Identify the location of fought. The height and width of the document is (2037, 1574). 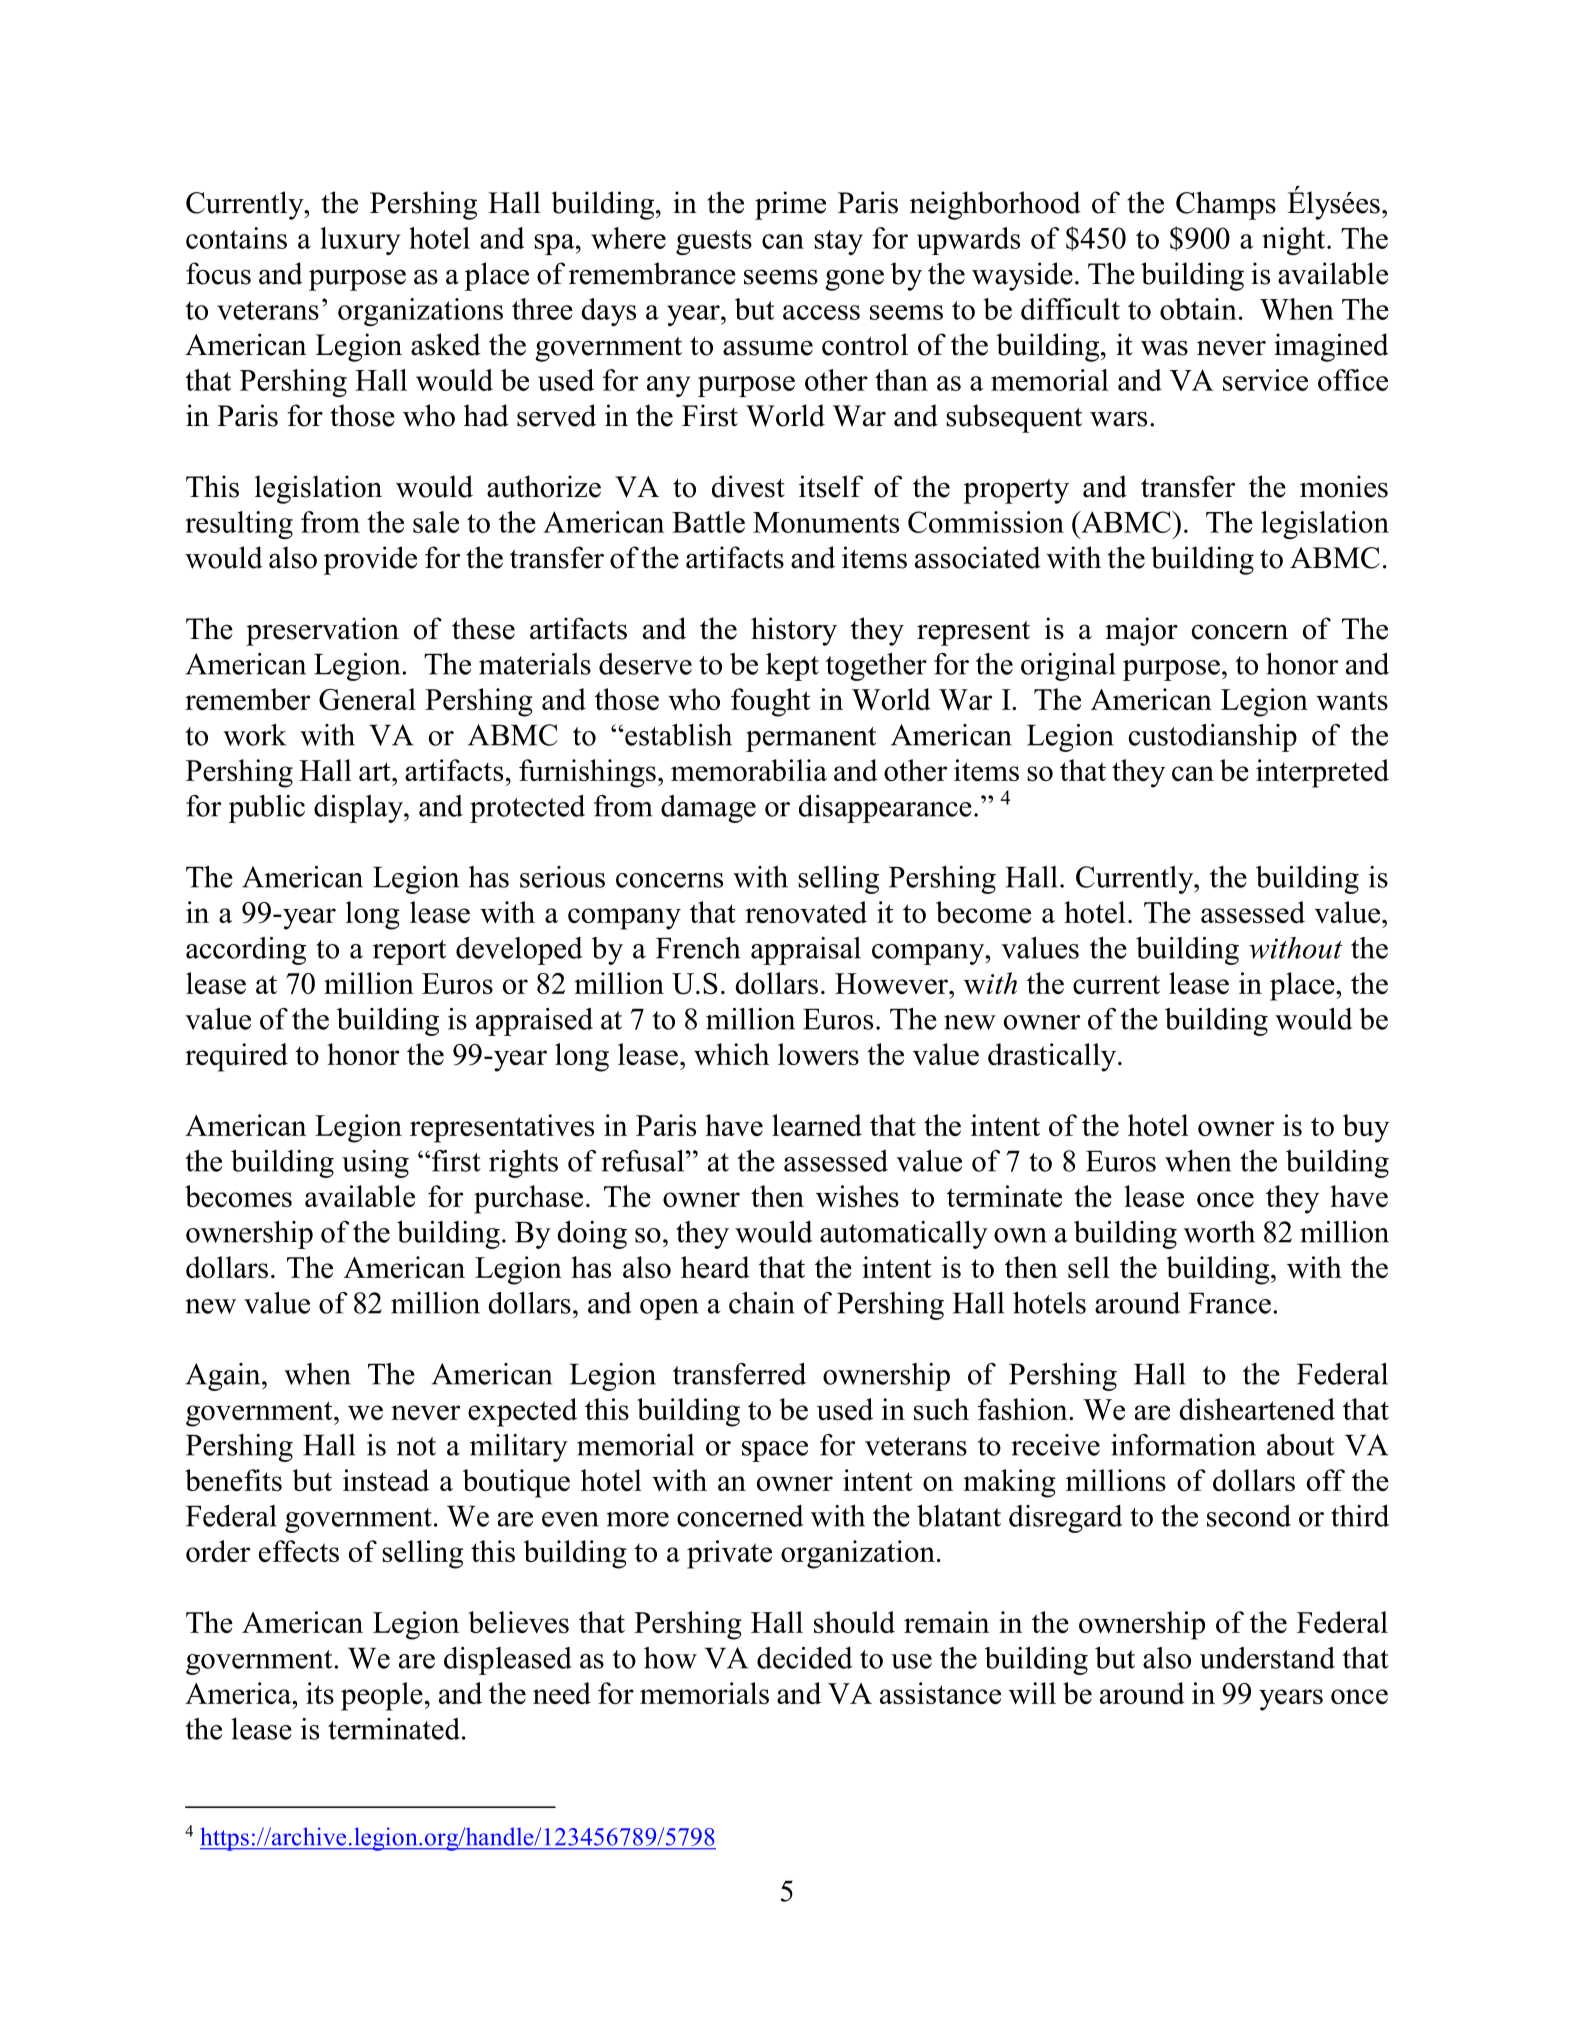
(770, 702).
